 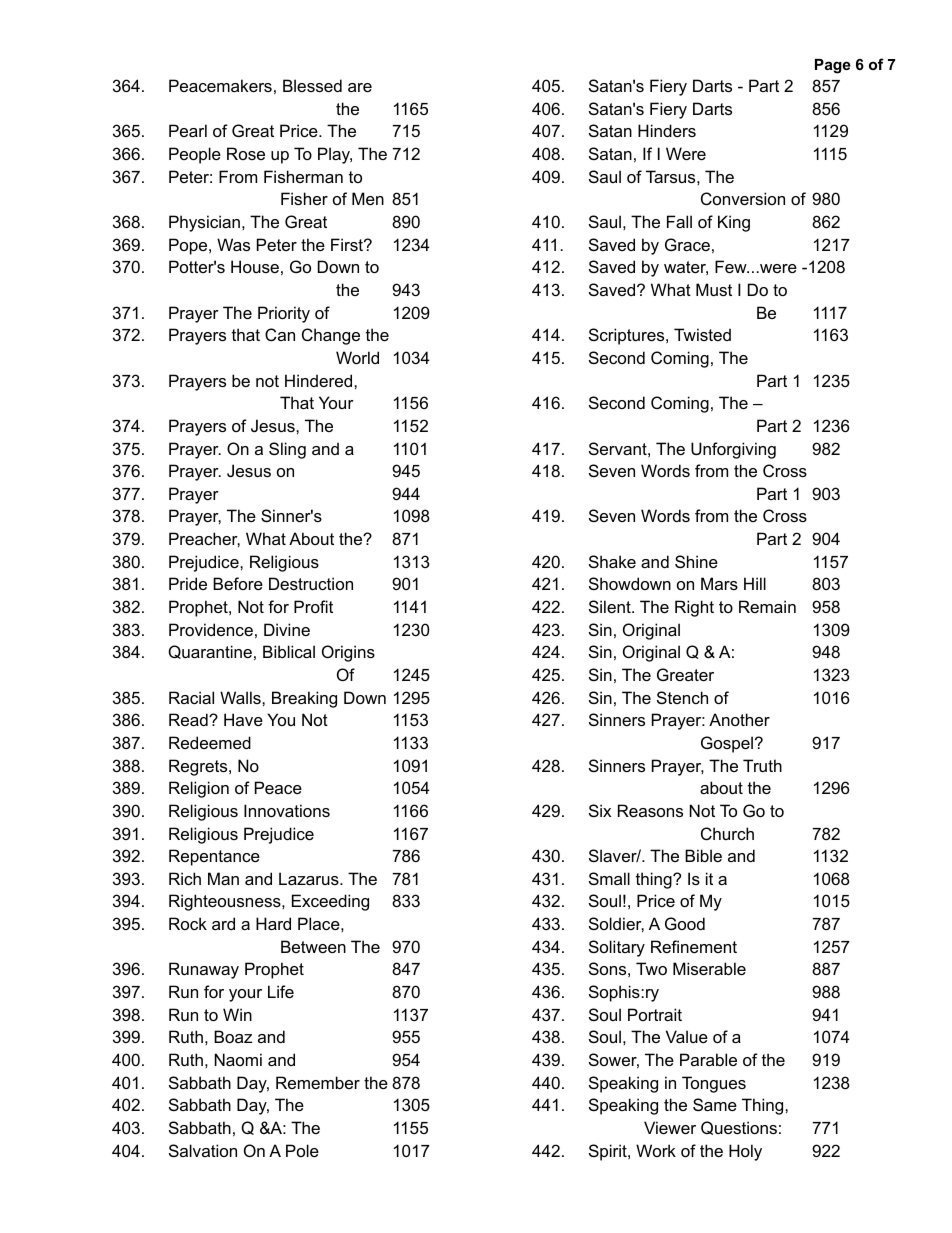 I want to click on Sling, so click(x=287, y=450).
